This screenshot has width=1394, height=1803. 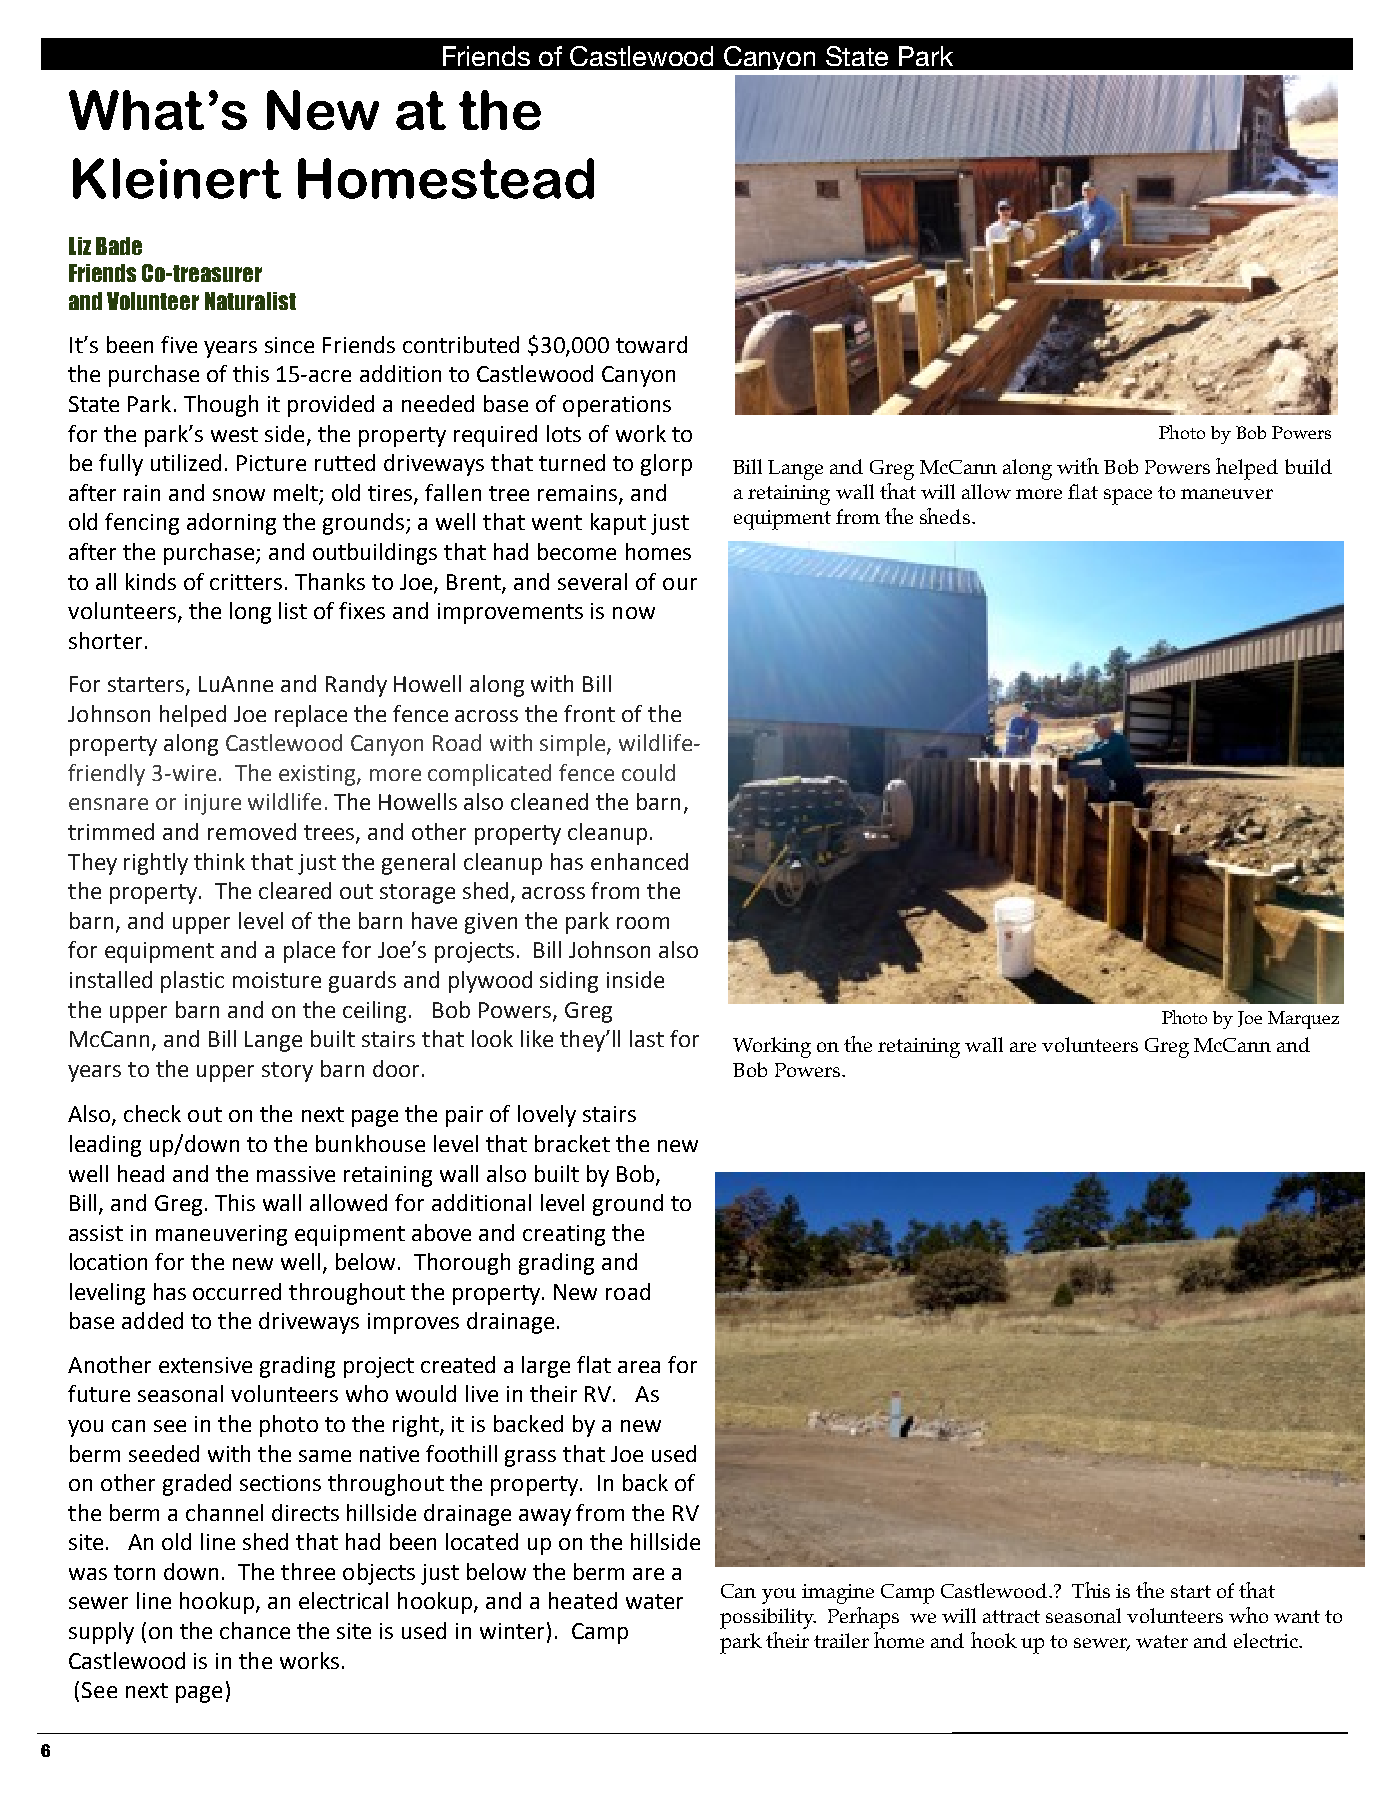 What do you see at coordinates (277, 980) in the screenshot?
I see `moisture` at bounding box center [277, 980].
